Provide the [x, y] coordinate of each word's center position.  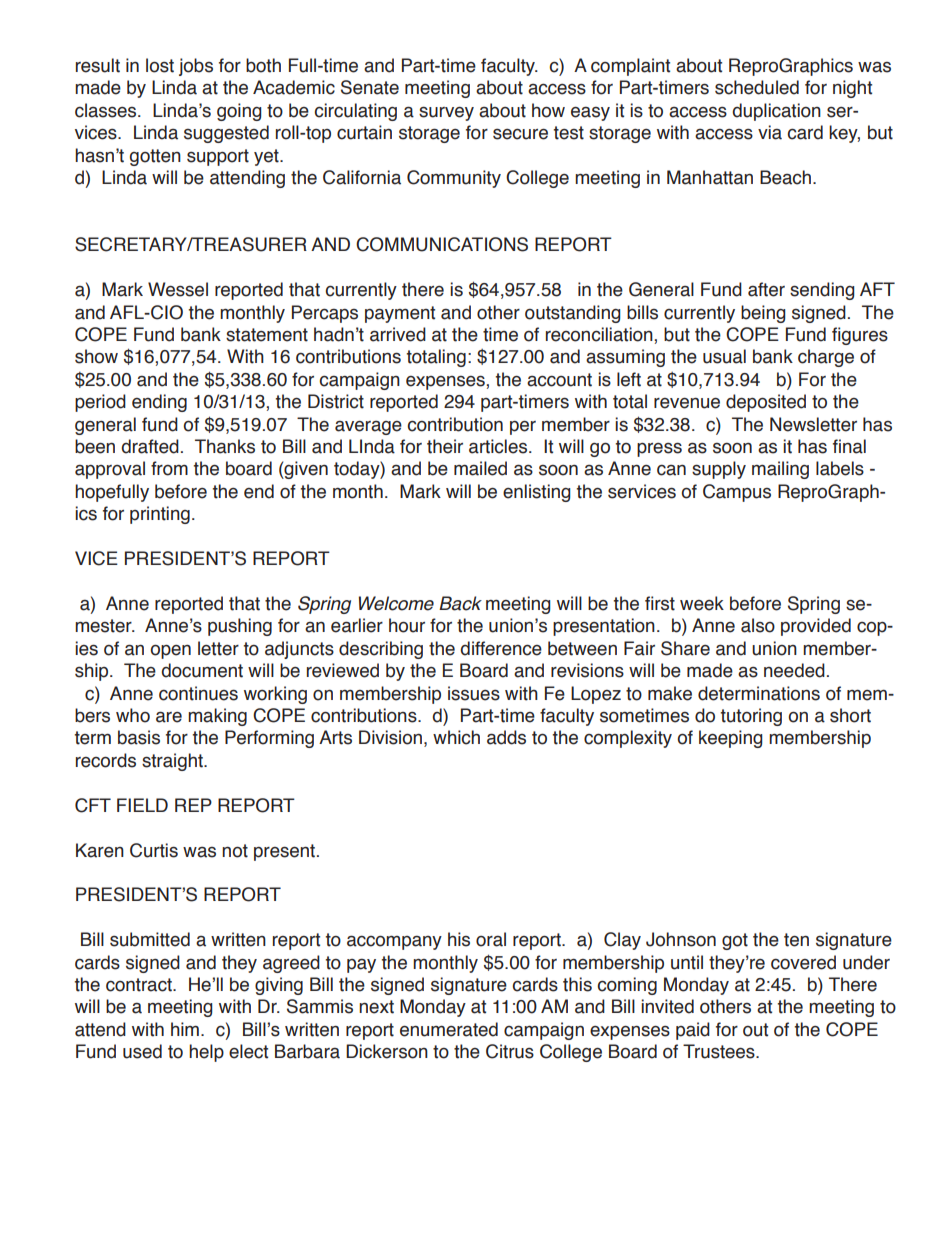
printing [160, 515]
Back [460, 603]
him [185, 1029]
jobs [196, 67]
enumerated [449, 1029]
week [702, 603]
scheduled [757, 87]
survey [446, 113]
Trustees [720, 1051]
